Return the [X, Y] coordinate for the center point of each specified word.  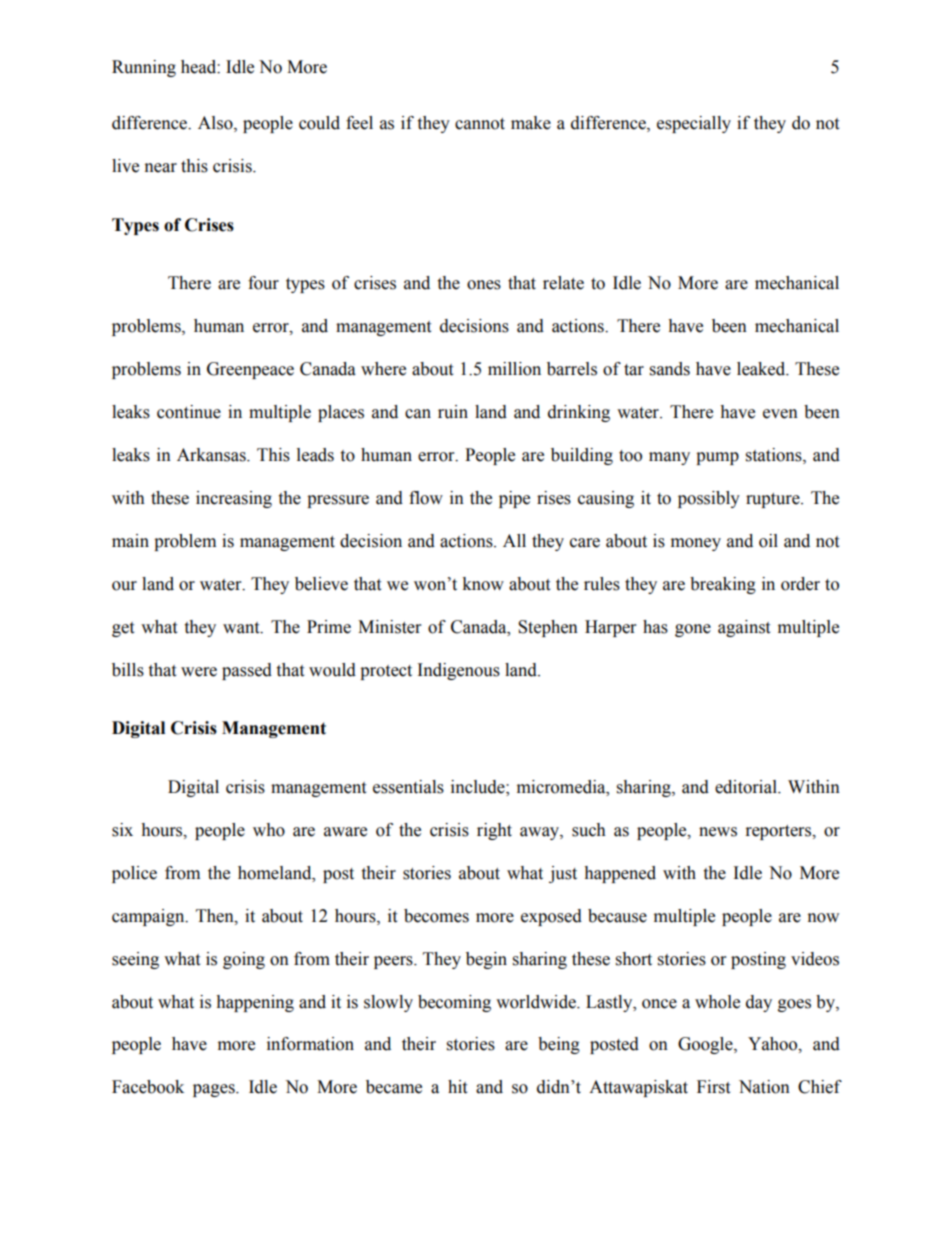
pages [215, 1090]
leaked [762, 369]
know [483, 584]
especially [694, 124]
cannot [480, 124]
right [494, 831]
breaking [723, 585]
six [122, 830]
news [718, 832]
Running [144, 68]
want [242, 628]
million [514, 369]
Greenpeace [250, 370]
